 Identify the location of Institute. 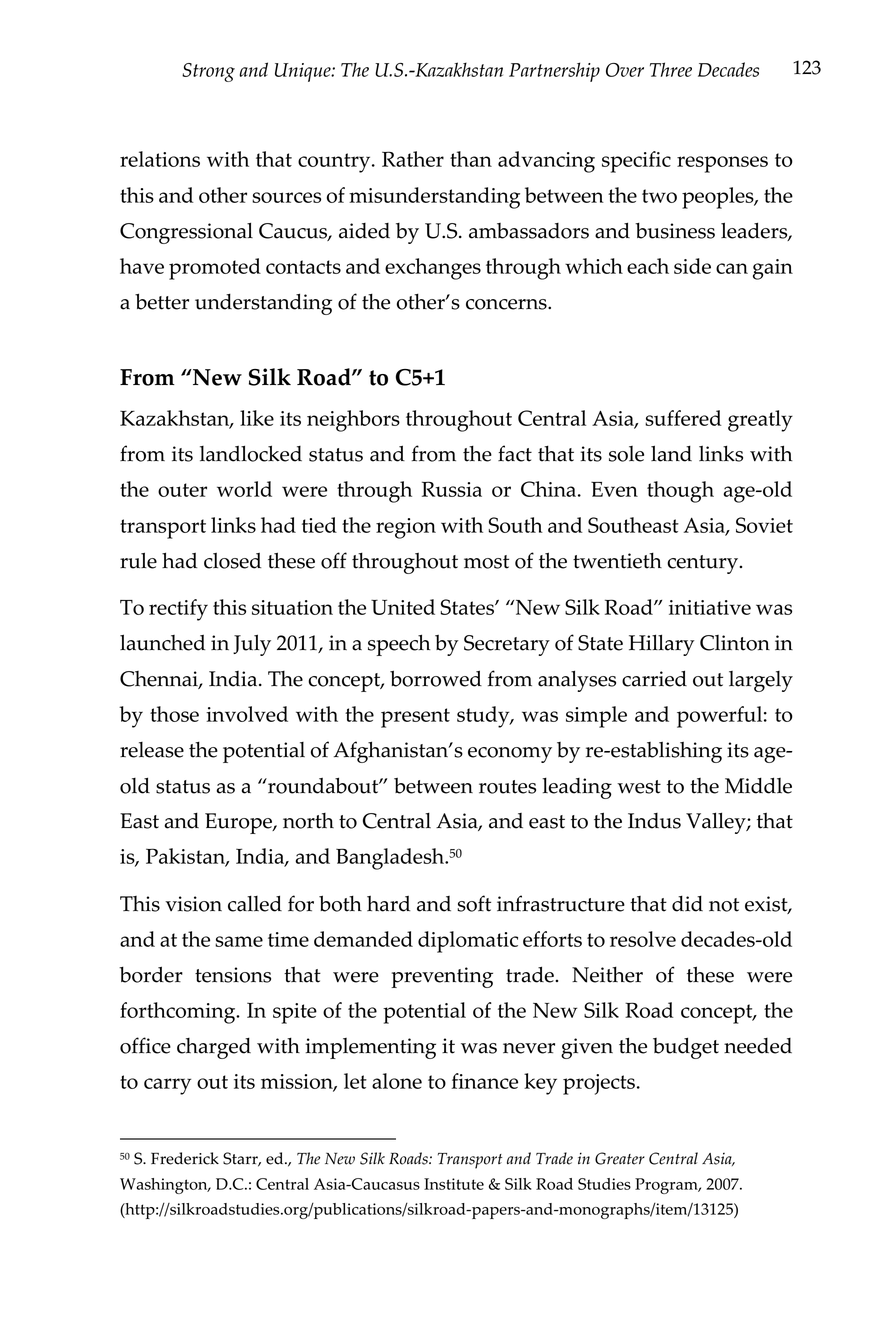
(454, 1184).
